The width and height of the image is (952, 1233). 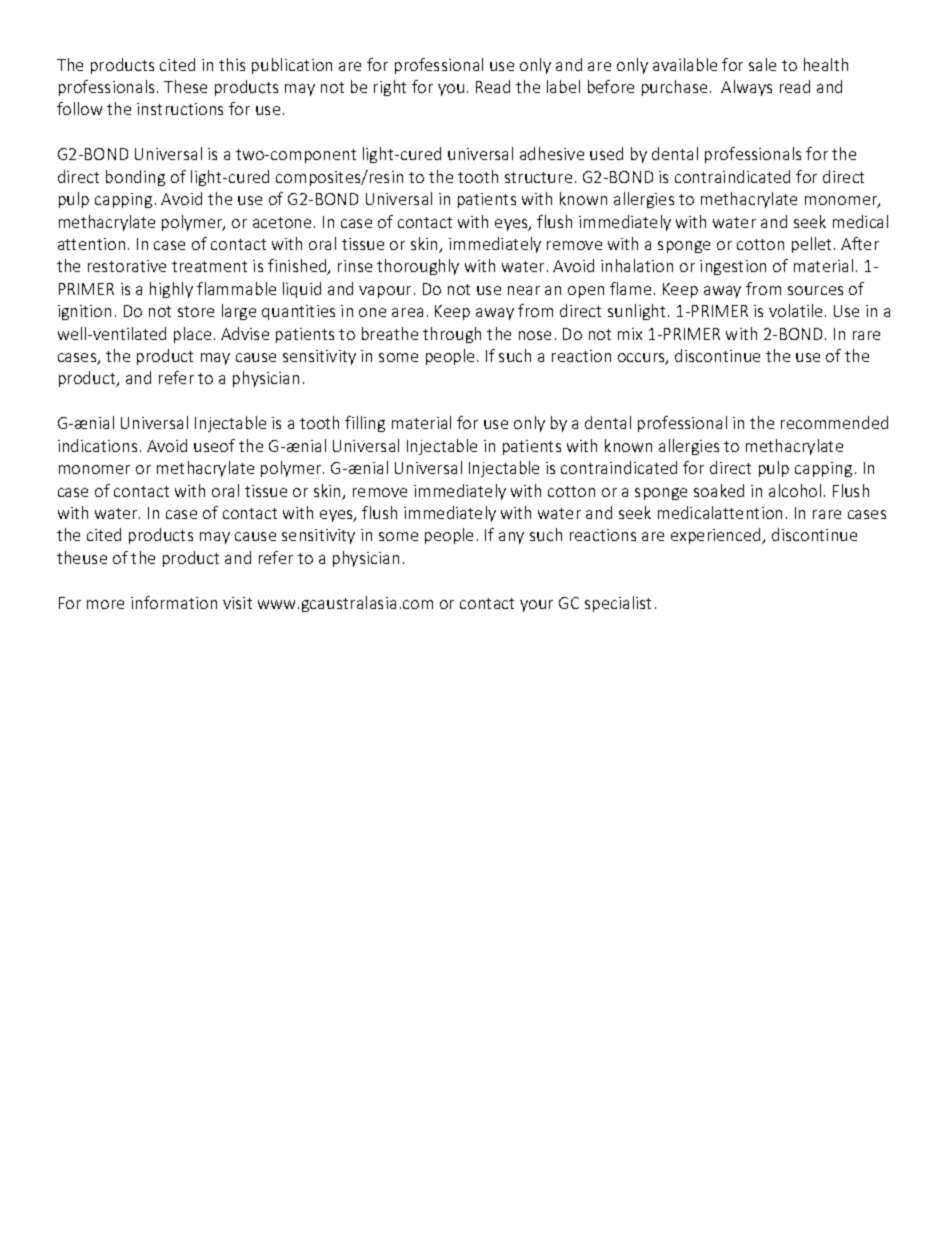 What do you see at coordinates (185, 86) in the image?
I see `These` at bounding box center [185, 86].
